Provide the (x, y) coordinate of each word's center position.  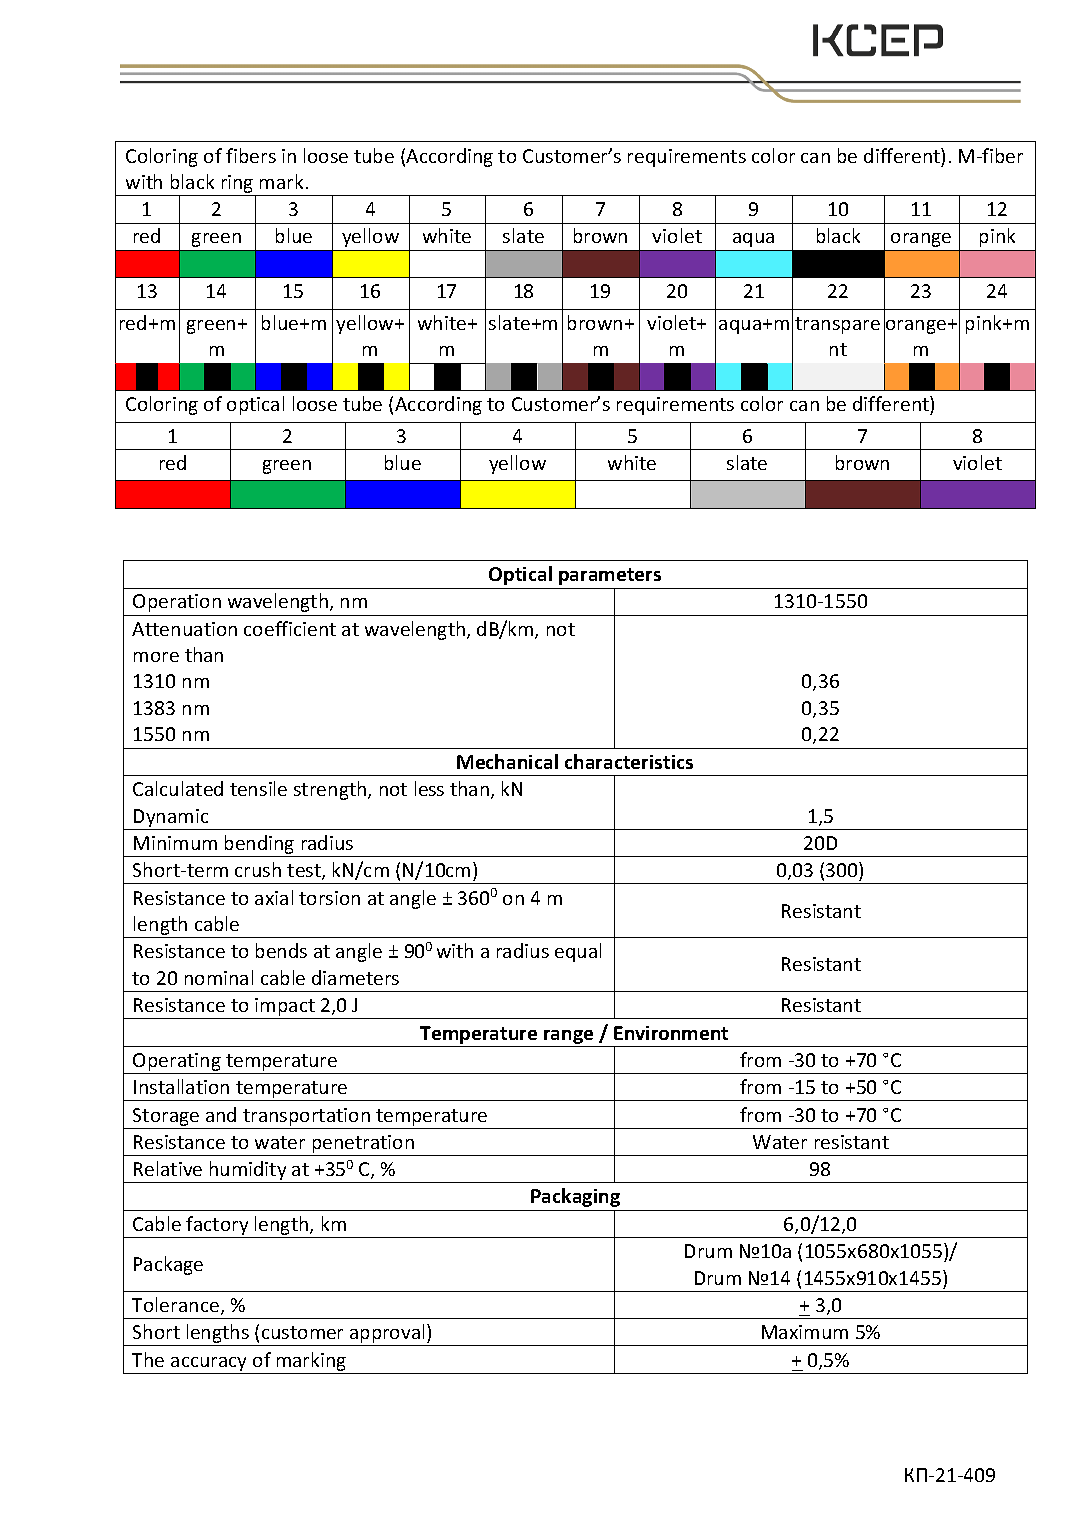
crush (258, 869)
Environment (671, 1033)
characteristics (629, 761)
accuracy (208, 1364)
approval (388, 1335)
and (221, 1114)
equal (578, 952)
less (429, 788)
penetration (363, 1144)
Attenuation (184, 629)
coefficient (290, 628)
